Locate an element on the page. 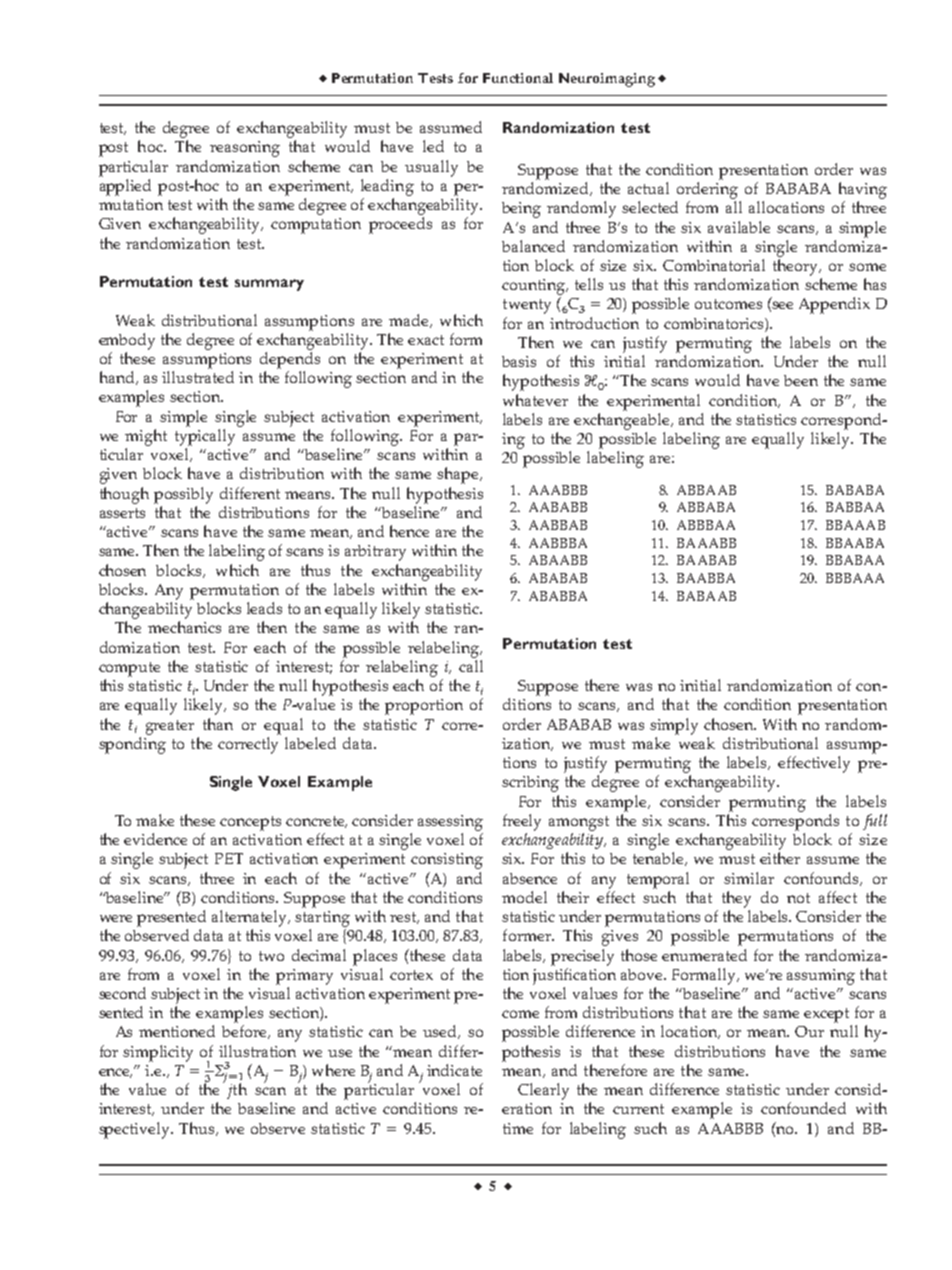 The image size is (952, 1270). having is located at coordinates (863, 190).
